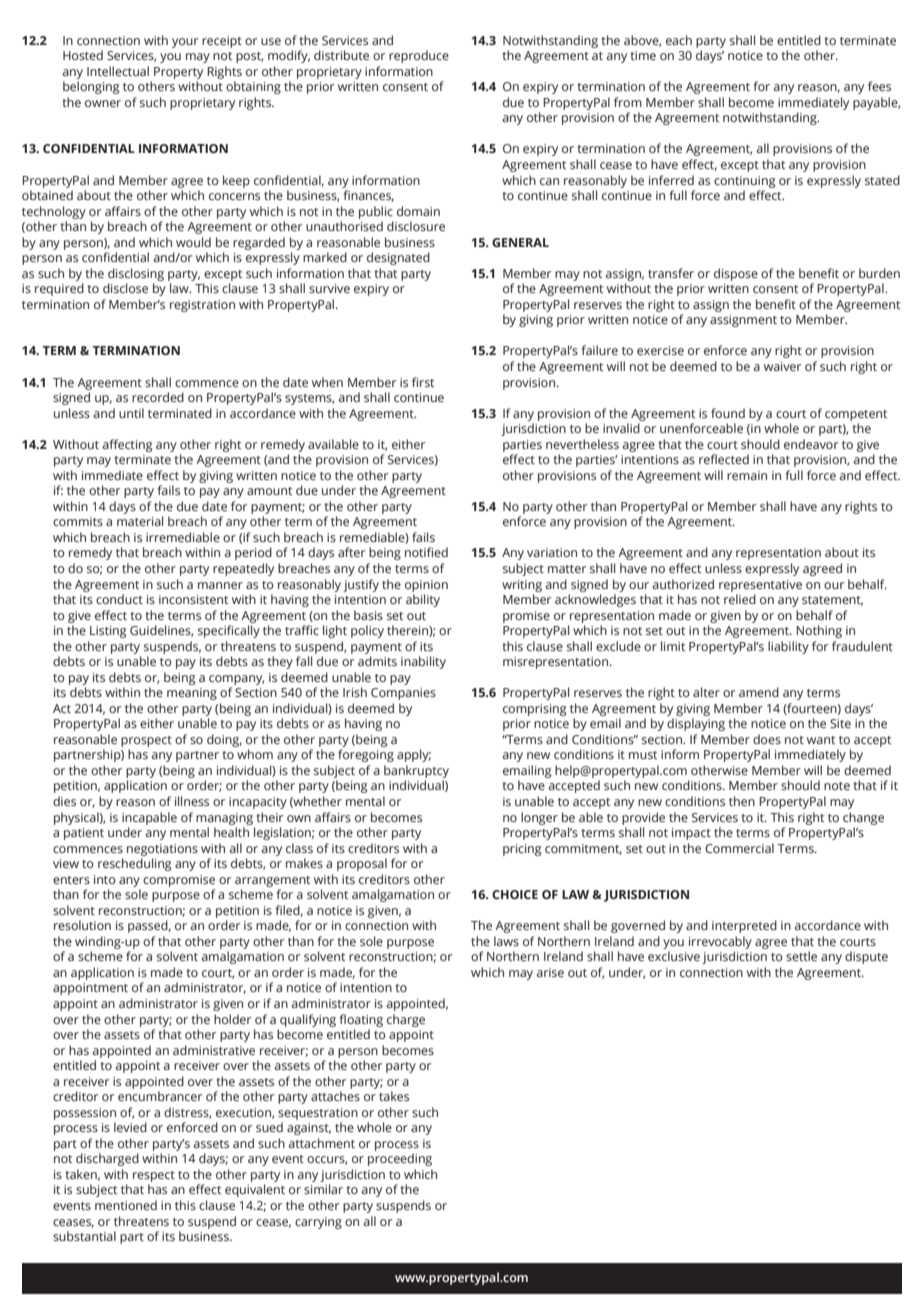 The width and height of the image is (924, 1308). Describe the element at coordinates (782, 366) in the image. I see `waiver` at that location.
